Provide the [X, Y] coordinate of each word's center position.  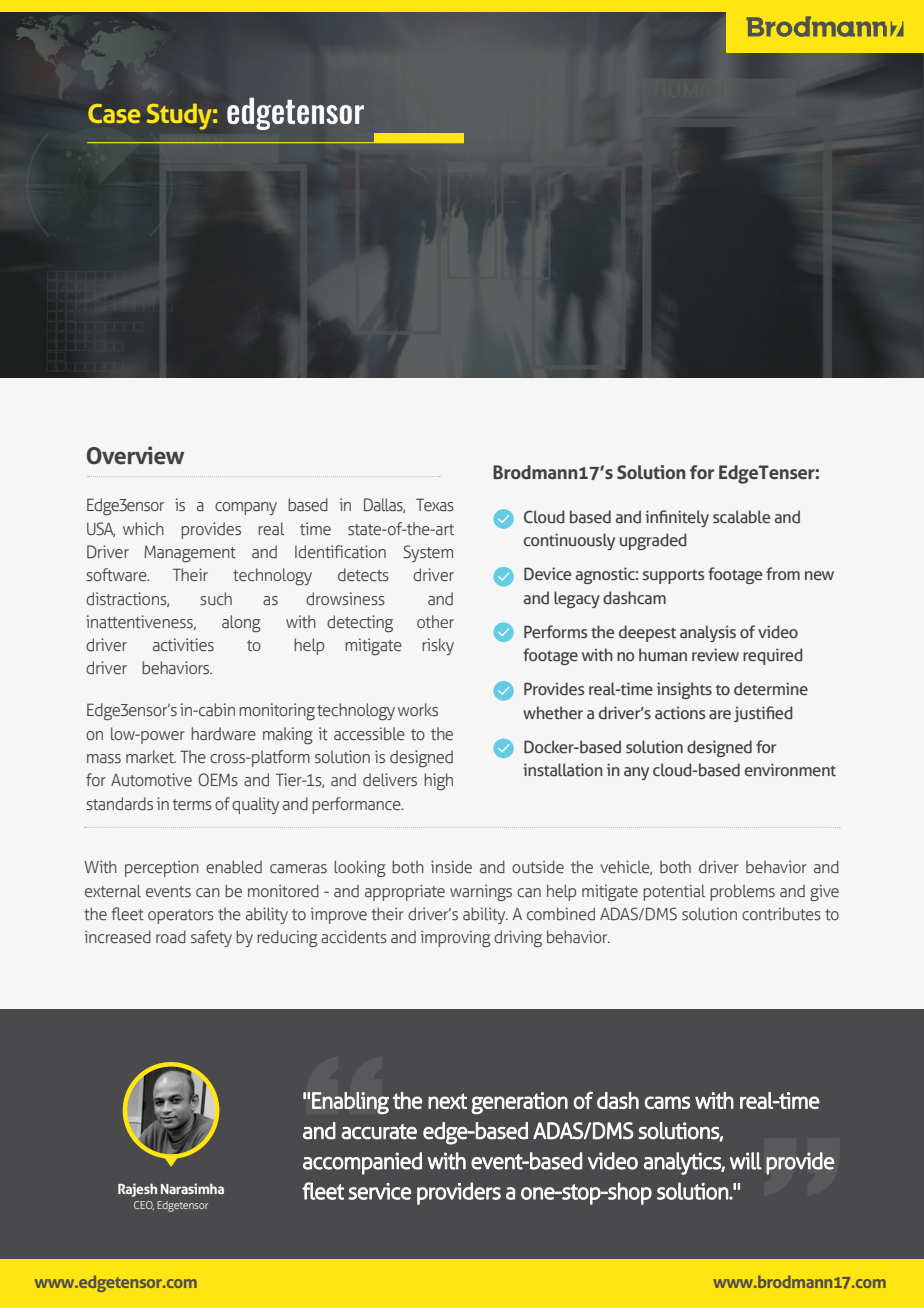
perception [162, 869]
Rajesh [137, 1190]
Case [114, 113]
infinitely [677, 518]
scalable [741, 517]
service [379, 1191]
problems [742, 892]
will [746, 1161]
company [246, 508]
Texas [435, 505]
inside [451, 867]
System [428, 553]
